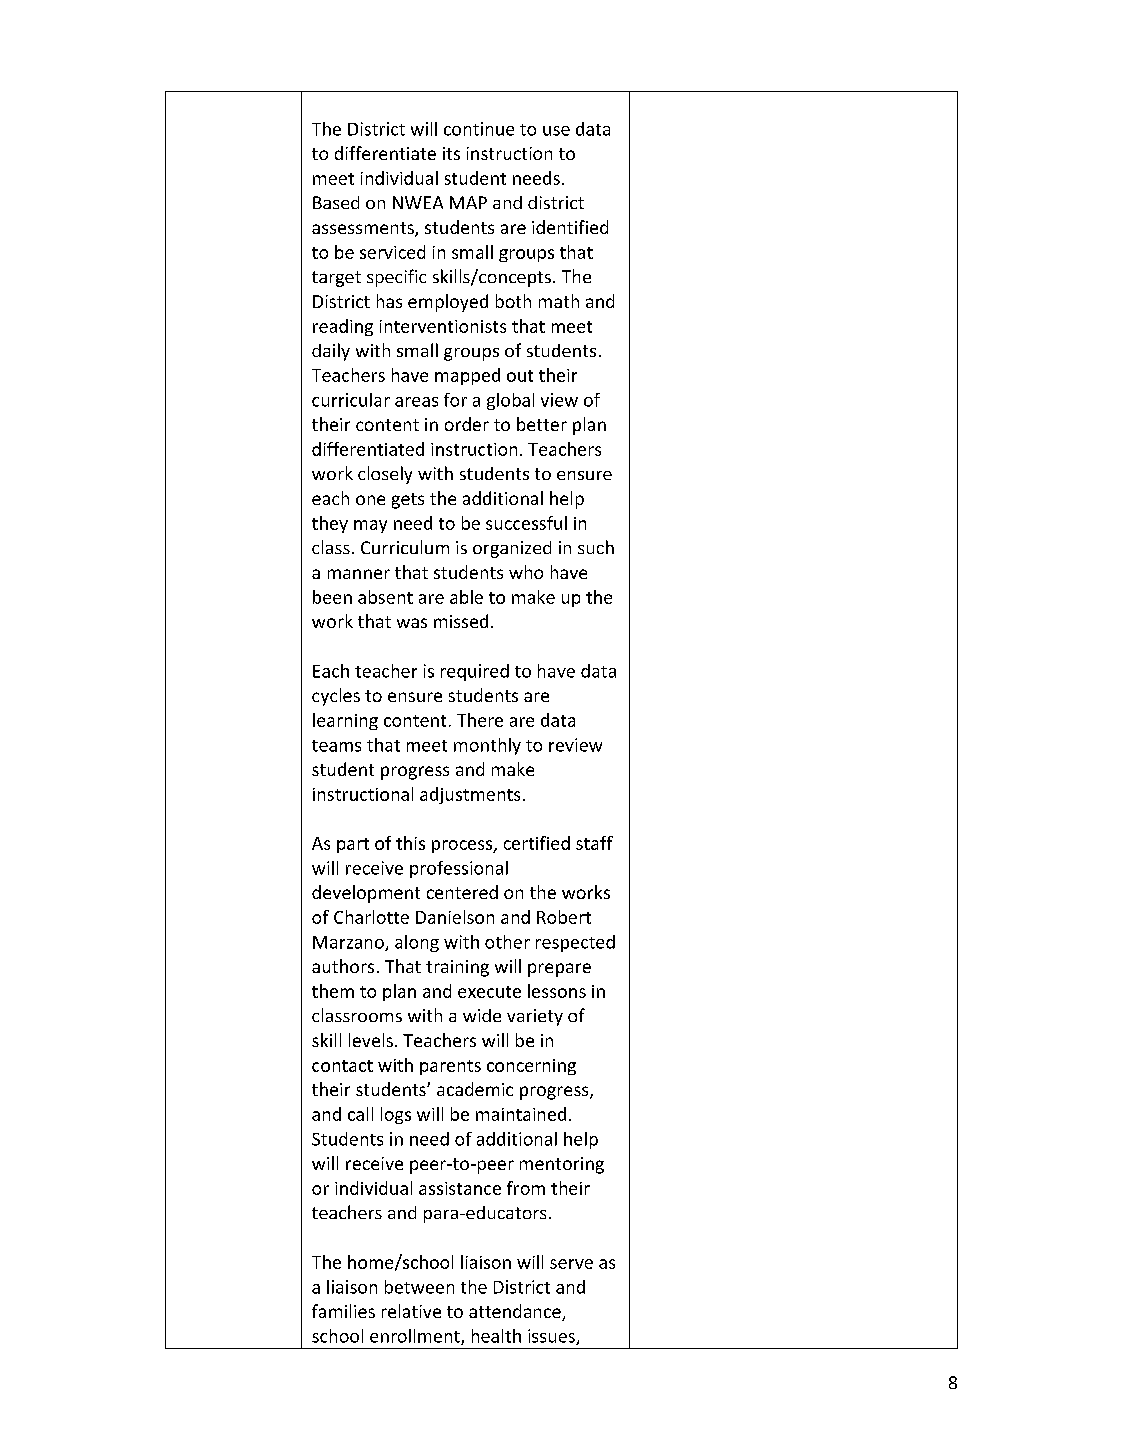  What do you see at coordinates (343, 1311) in the page?
I see `families` at bounding box center [343, 1311].
